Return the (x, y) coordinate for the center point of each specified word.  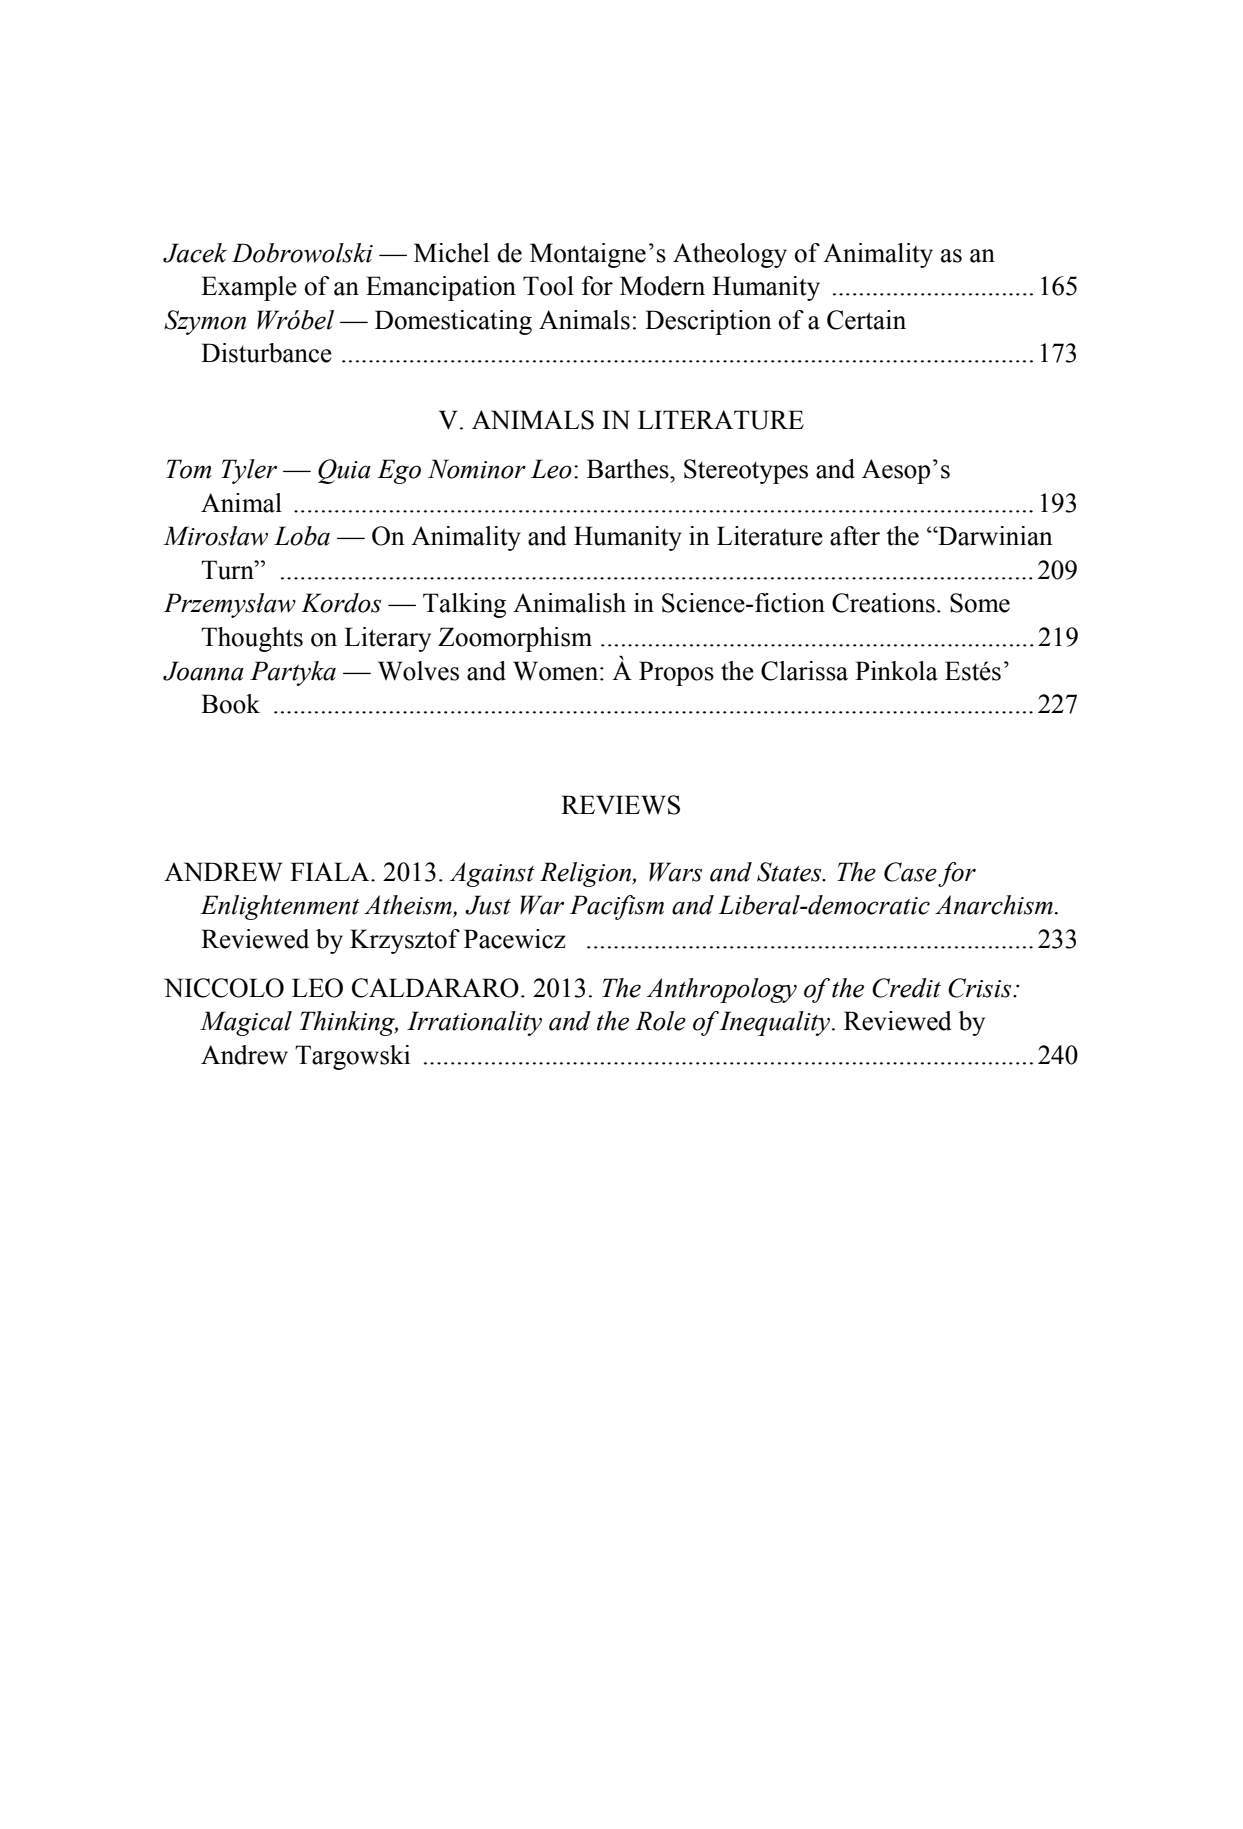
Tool (548, 286)
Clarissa (804, 671)
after (855, 536)
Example (249, 288)
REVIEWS (620, 805)
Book (230, 704)
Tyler (249, 471)
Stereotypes (746, 471)
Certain (866, 320)
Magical (246, 1023)
